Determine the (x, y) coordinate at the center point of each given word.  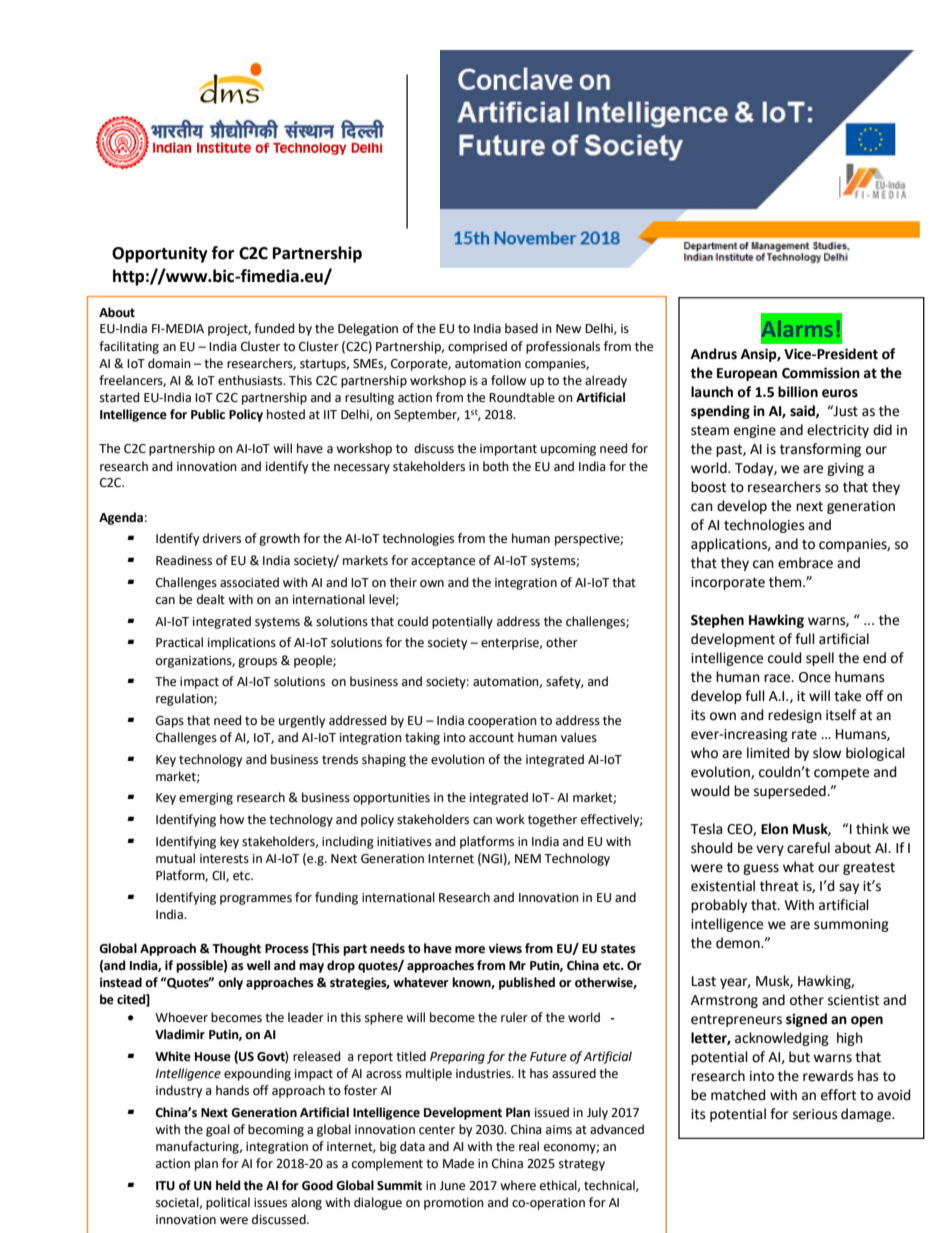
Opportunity (160, 254)
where (518, 1185)
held (228, 1185)
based (521, 328)
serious (815, 1114)
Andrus (714, 354)
